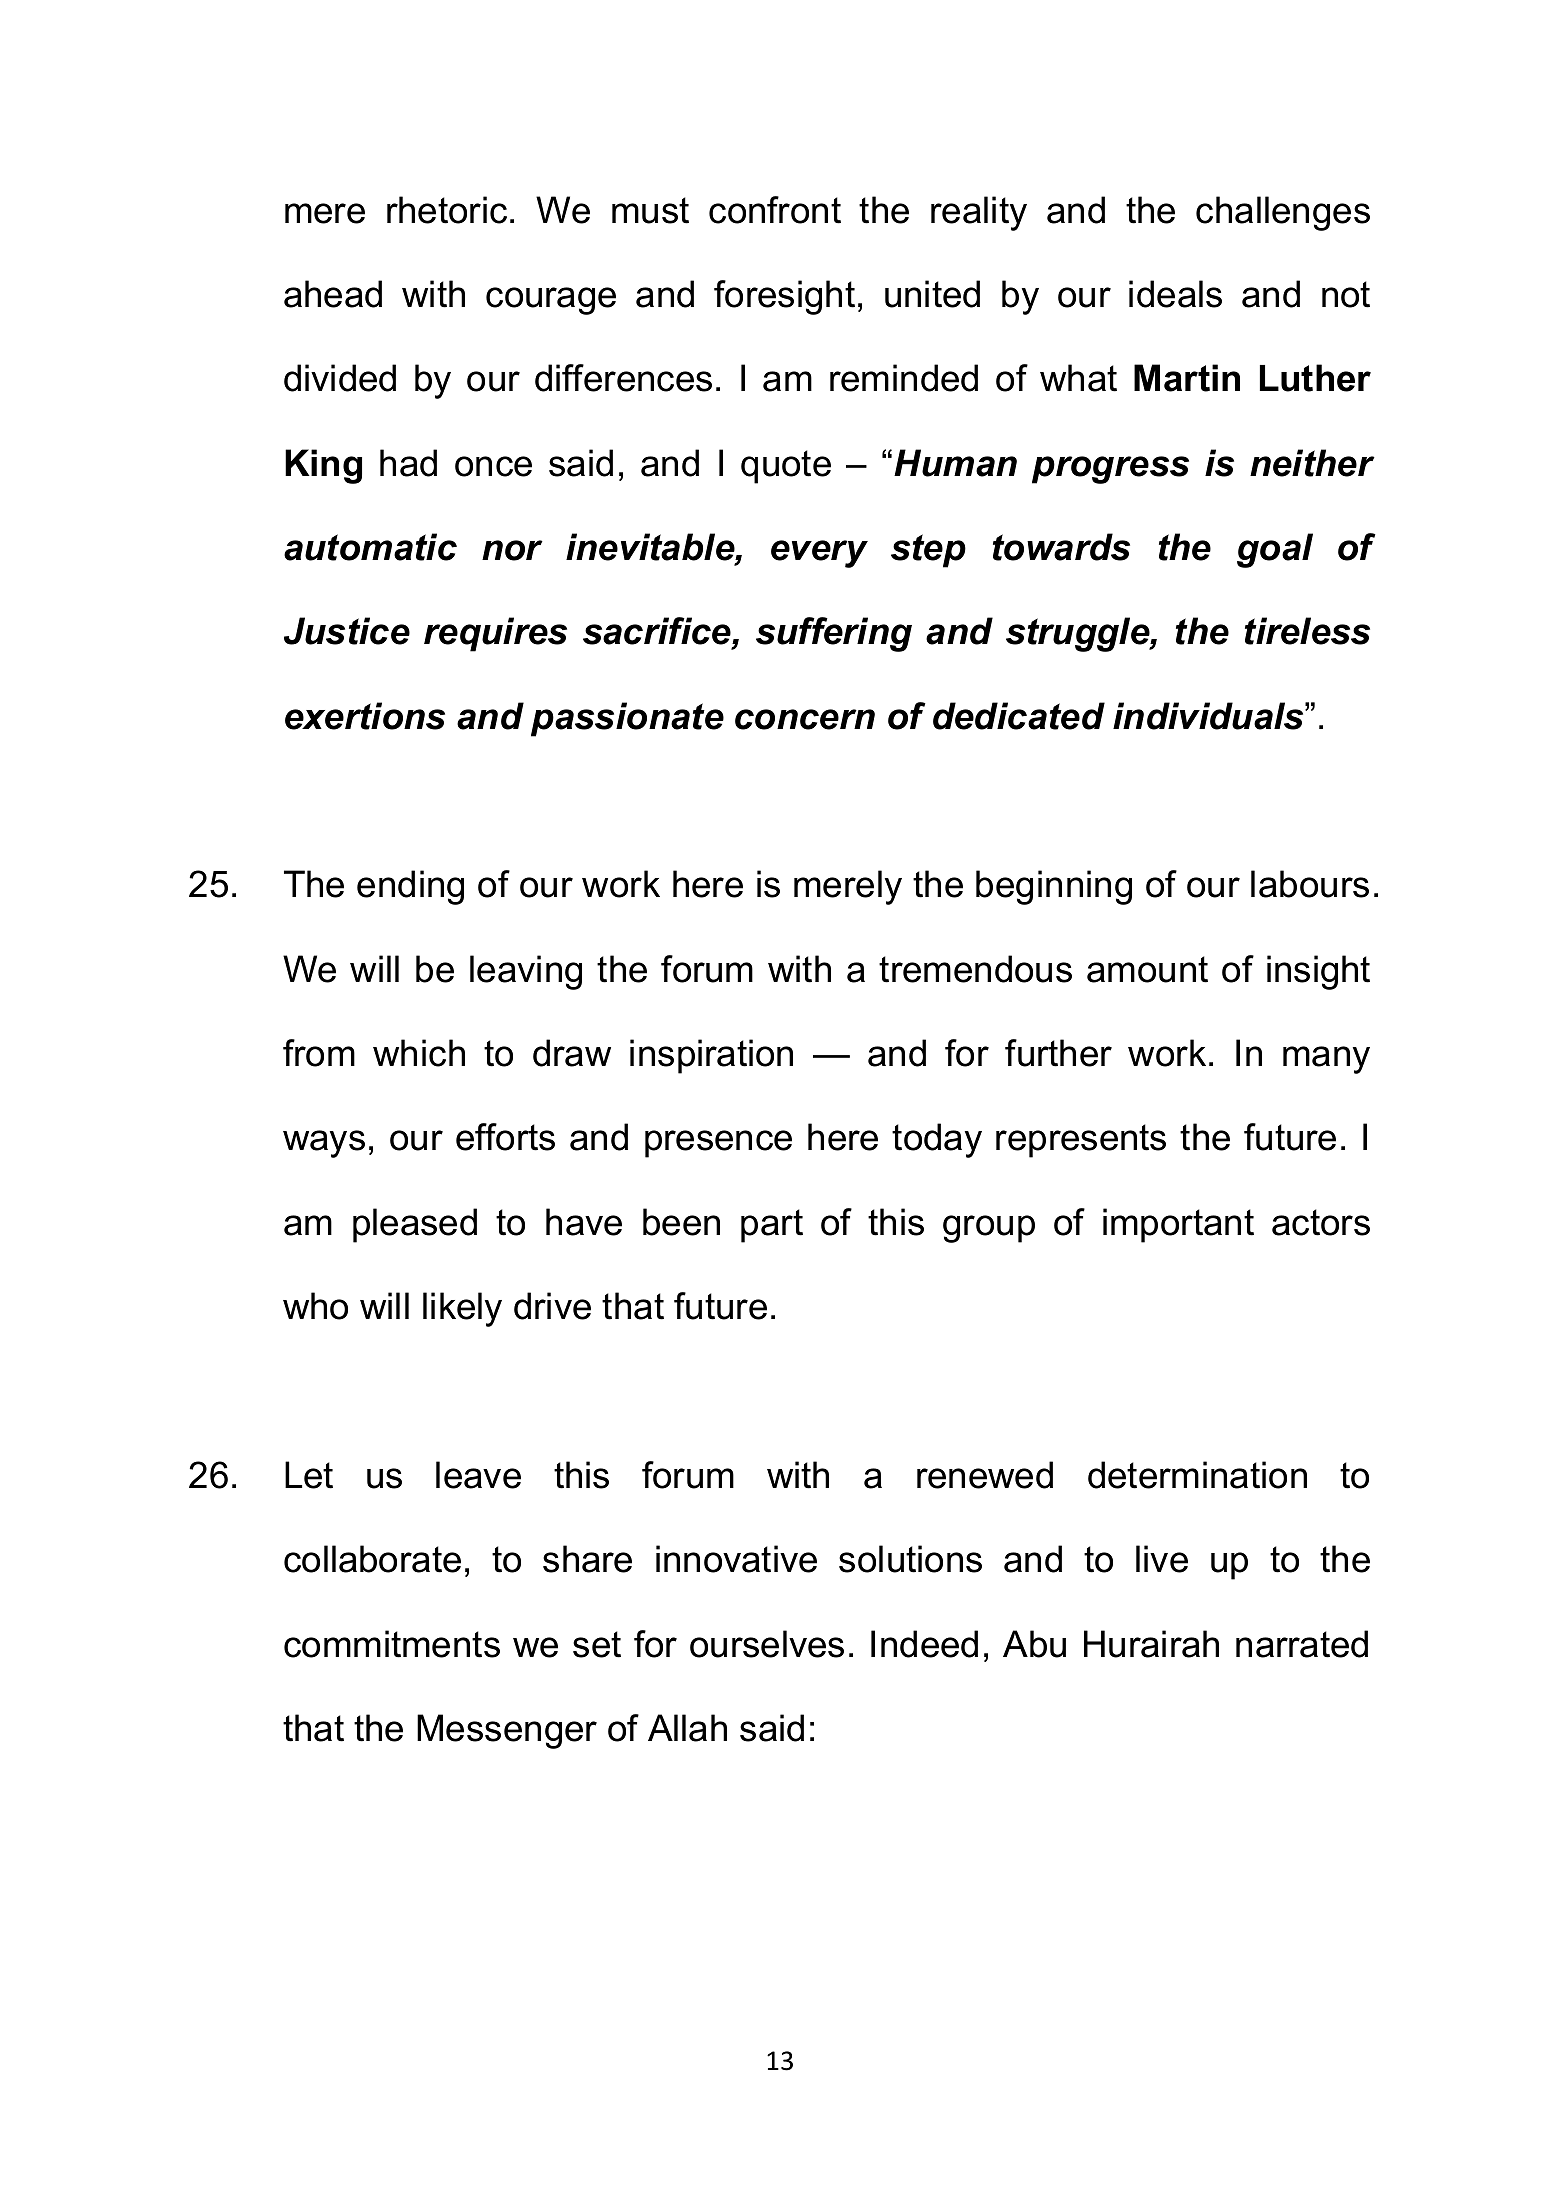 The width and height of the screenshot is (1560, 2206). I want to click on foresight, so click(784, 297).
